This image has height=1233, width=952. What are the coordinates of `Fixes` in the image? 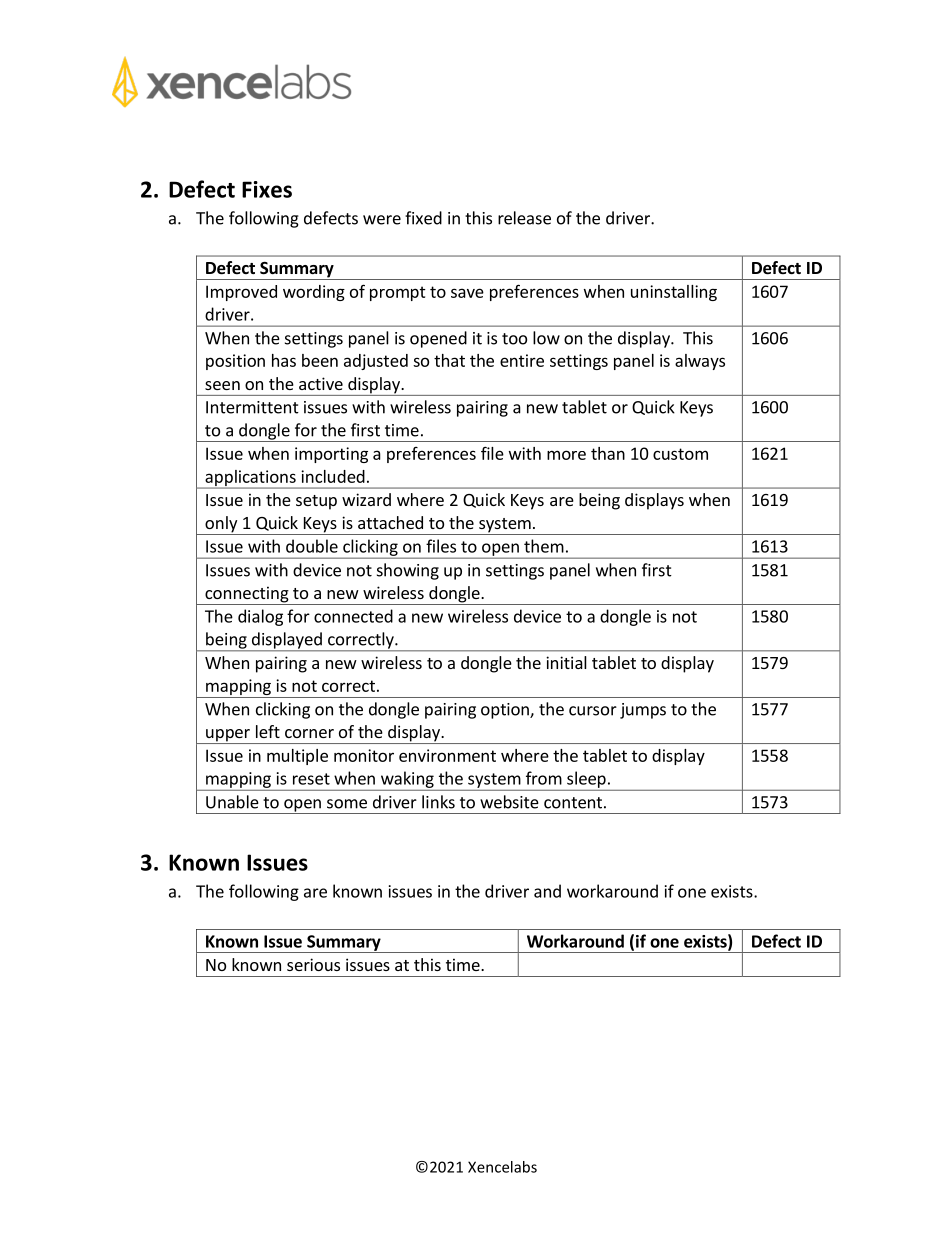 It's located at (267, 189).
